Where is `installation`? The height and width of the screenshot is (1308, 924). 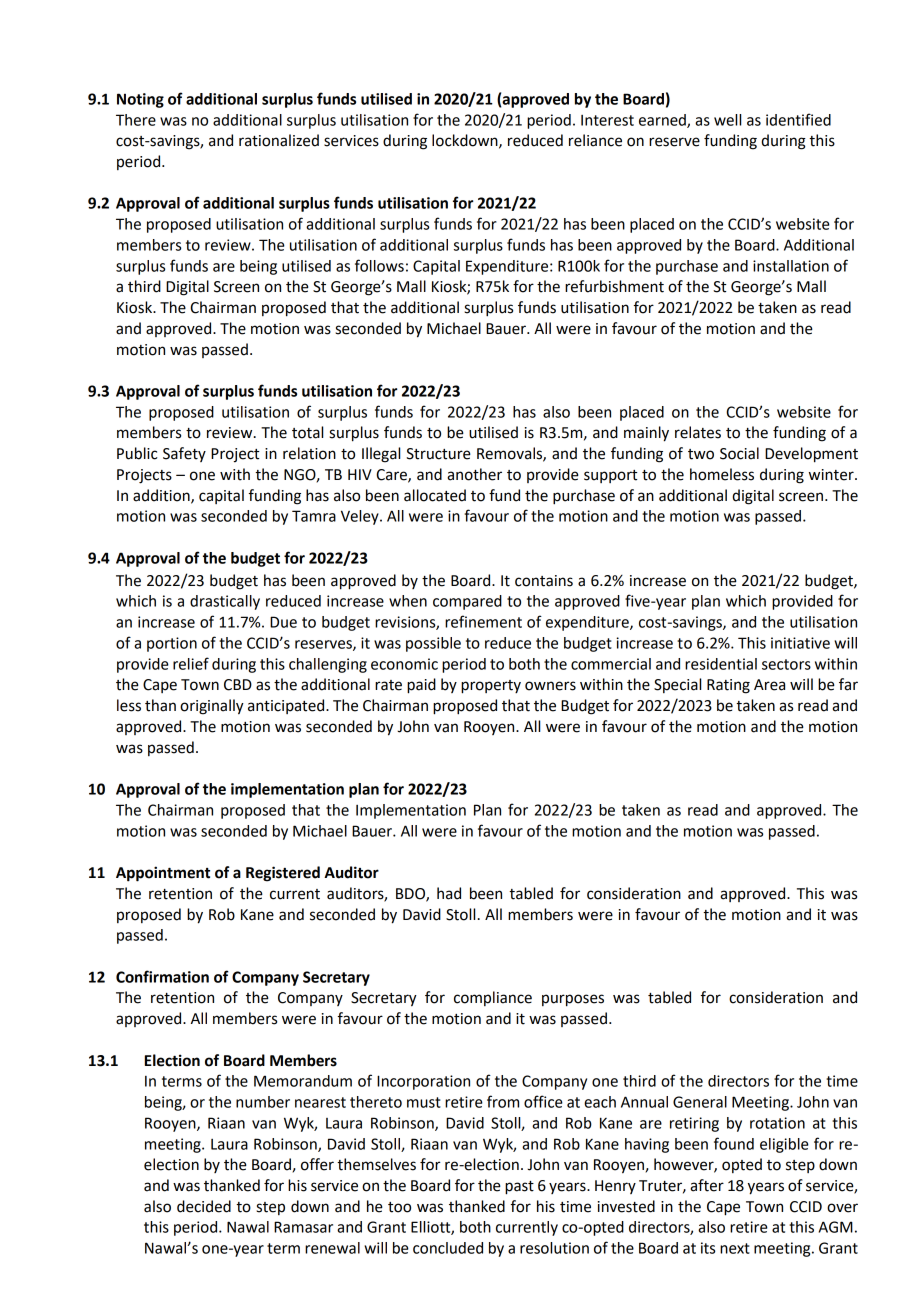 installation is located at coordinates (791, 266).
